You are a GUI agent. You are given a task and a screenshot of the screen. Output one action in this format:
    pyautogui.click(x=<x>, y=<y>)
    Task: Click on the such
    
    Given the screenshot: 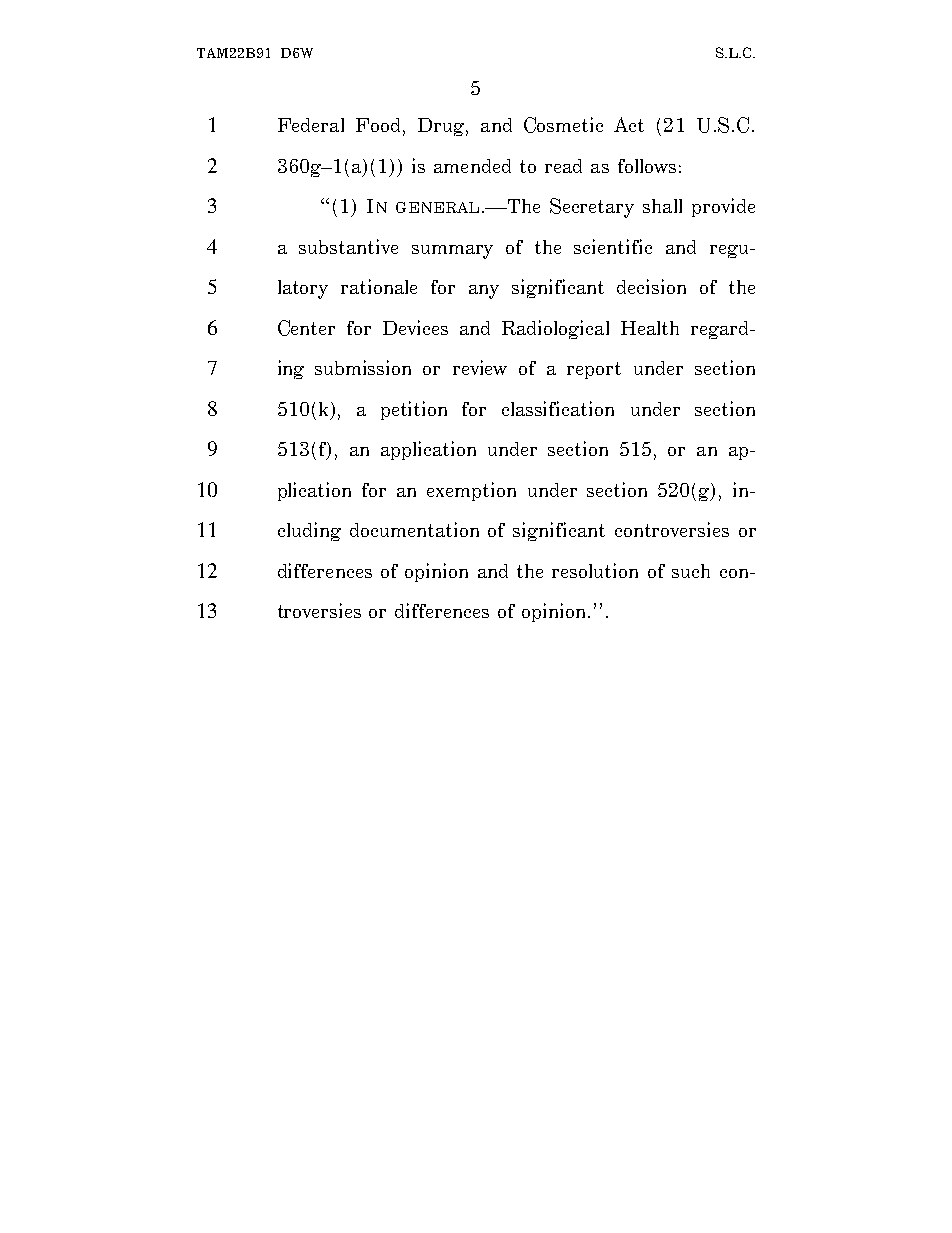 What is the action you would take?
    pyautogui.click(x=691, y=571)
